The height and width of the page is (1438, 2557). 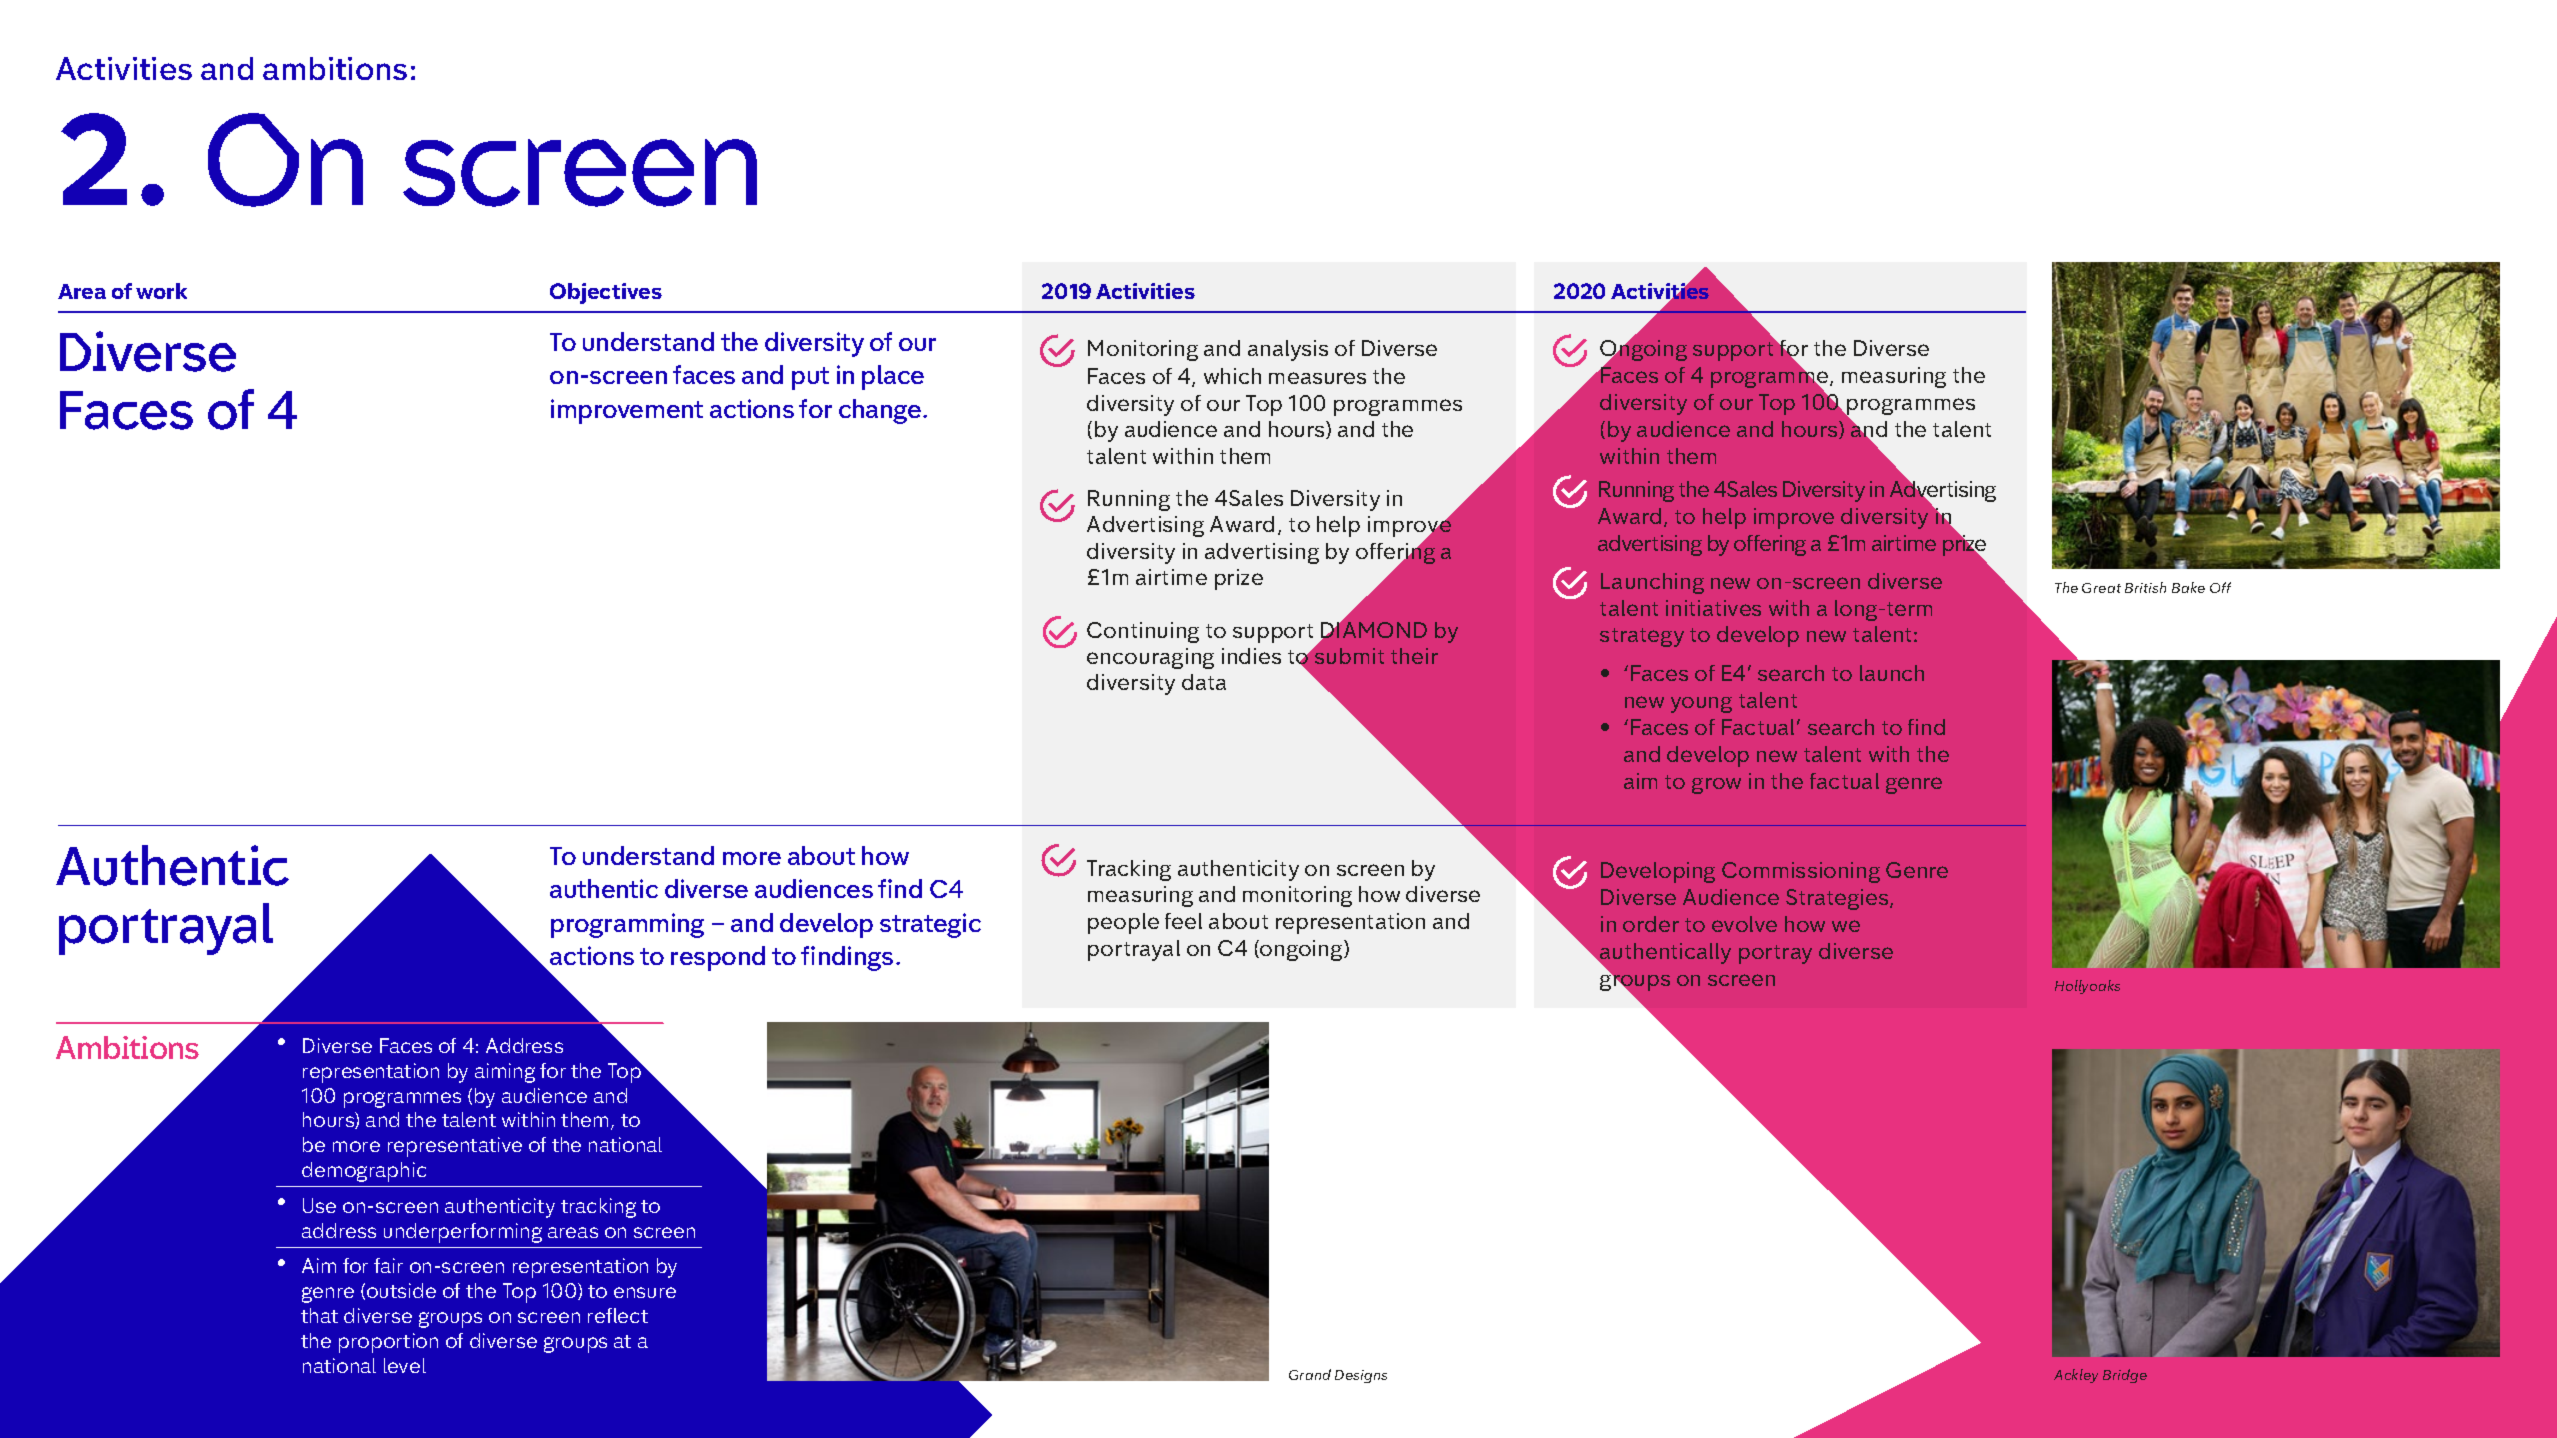 I want to click on analysis, so click(x=1288, y=350).
